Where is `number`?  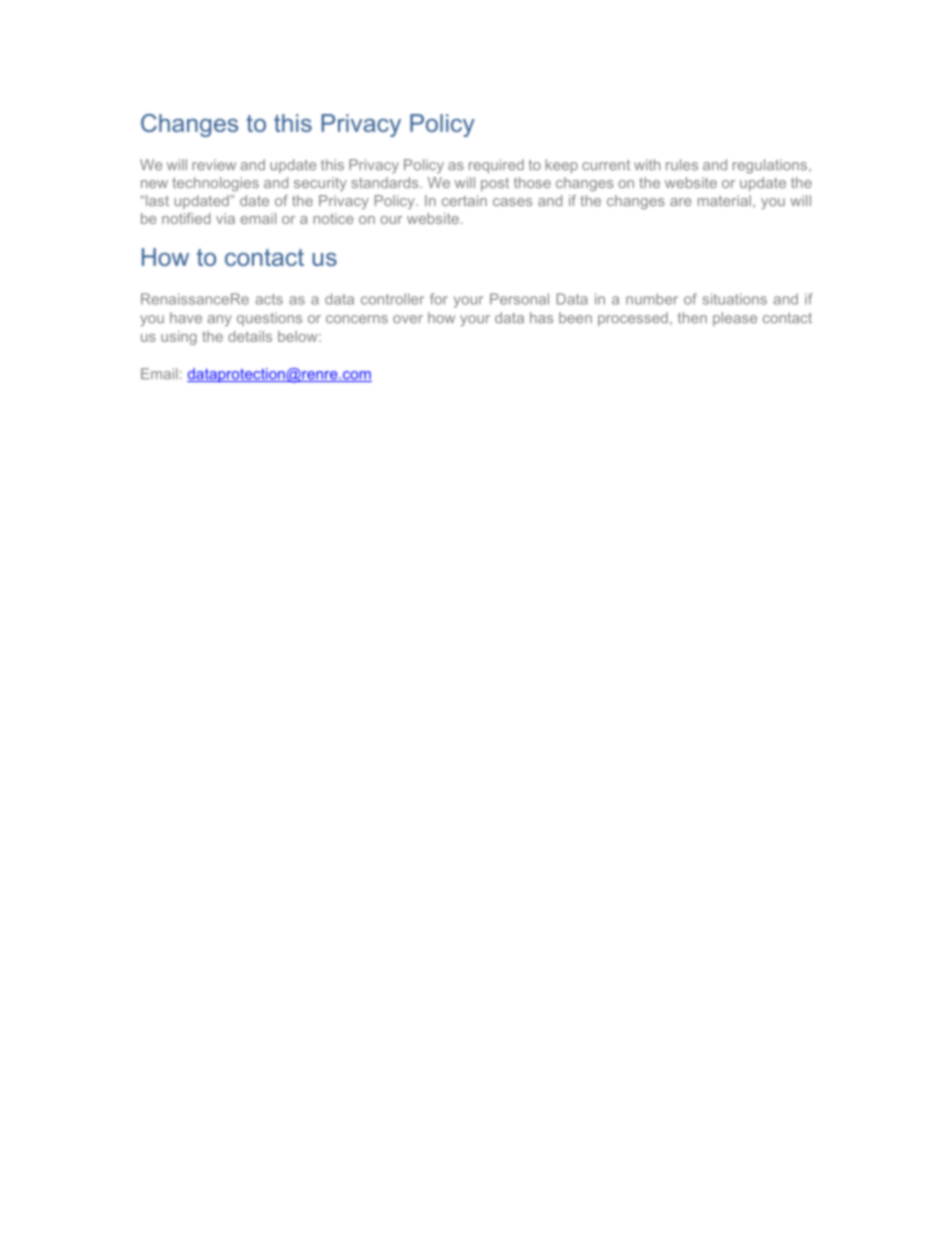 number is located at coordinates (652, 299).
